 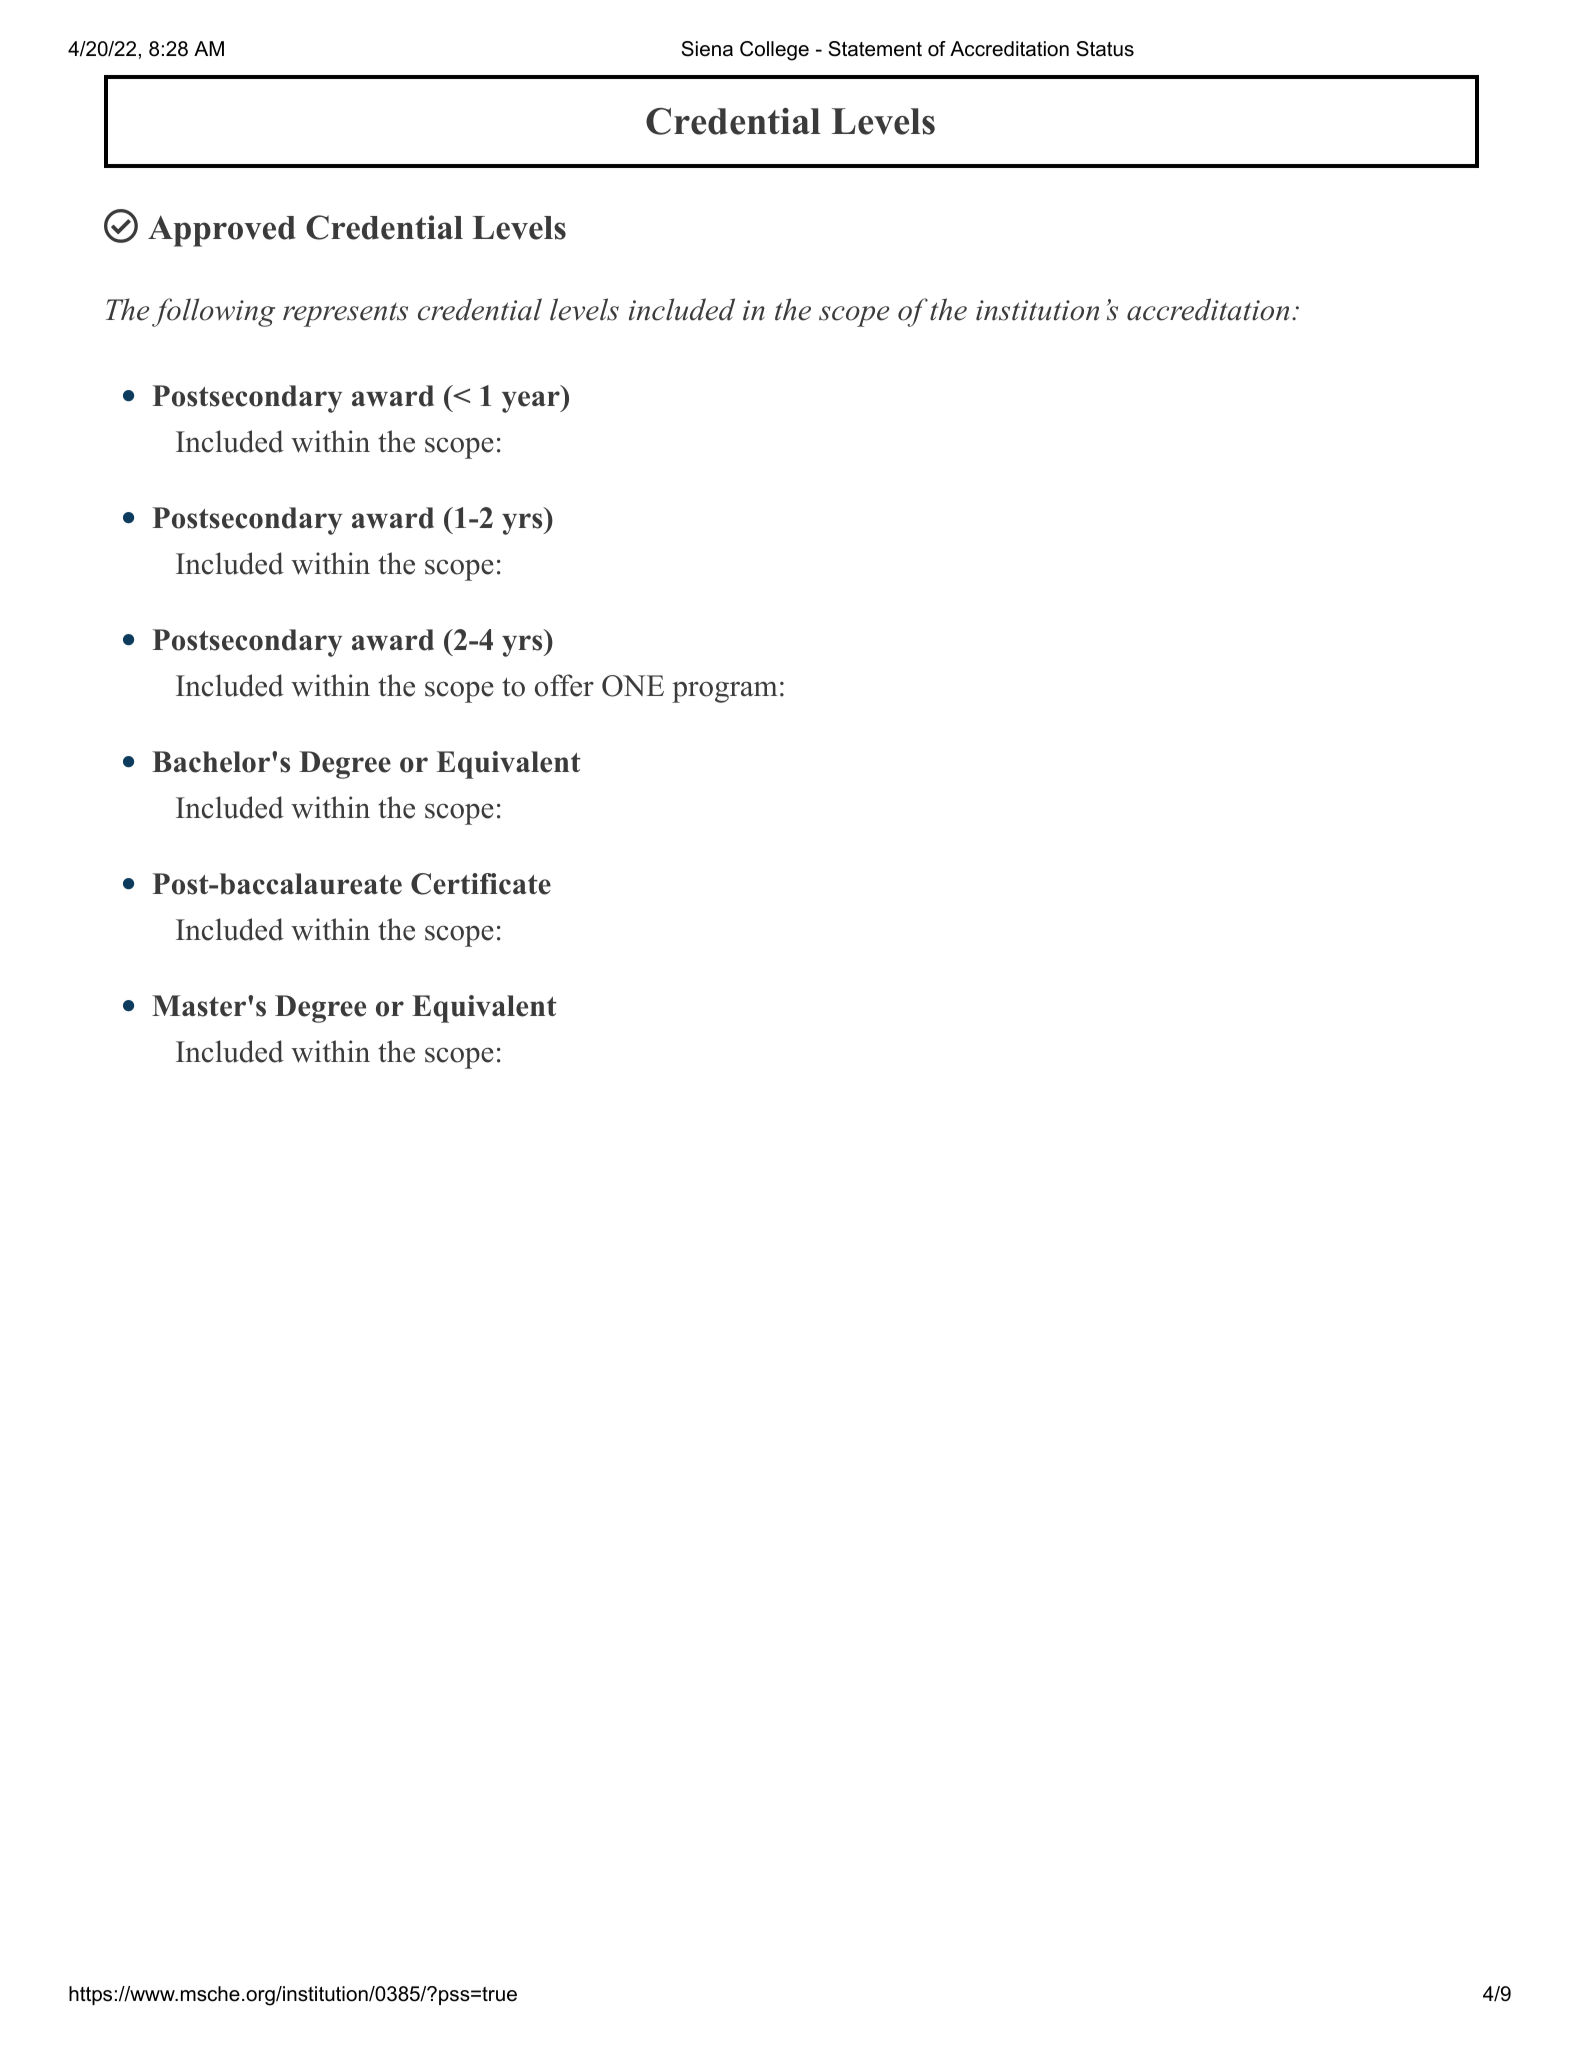 I want to click on Approved, so click(x=222, y=231).
